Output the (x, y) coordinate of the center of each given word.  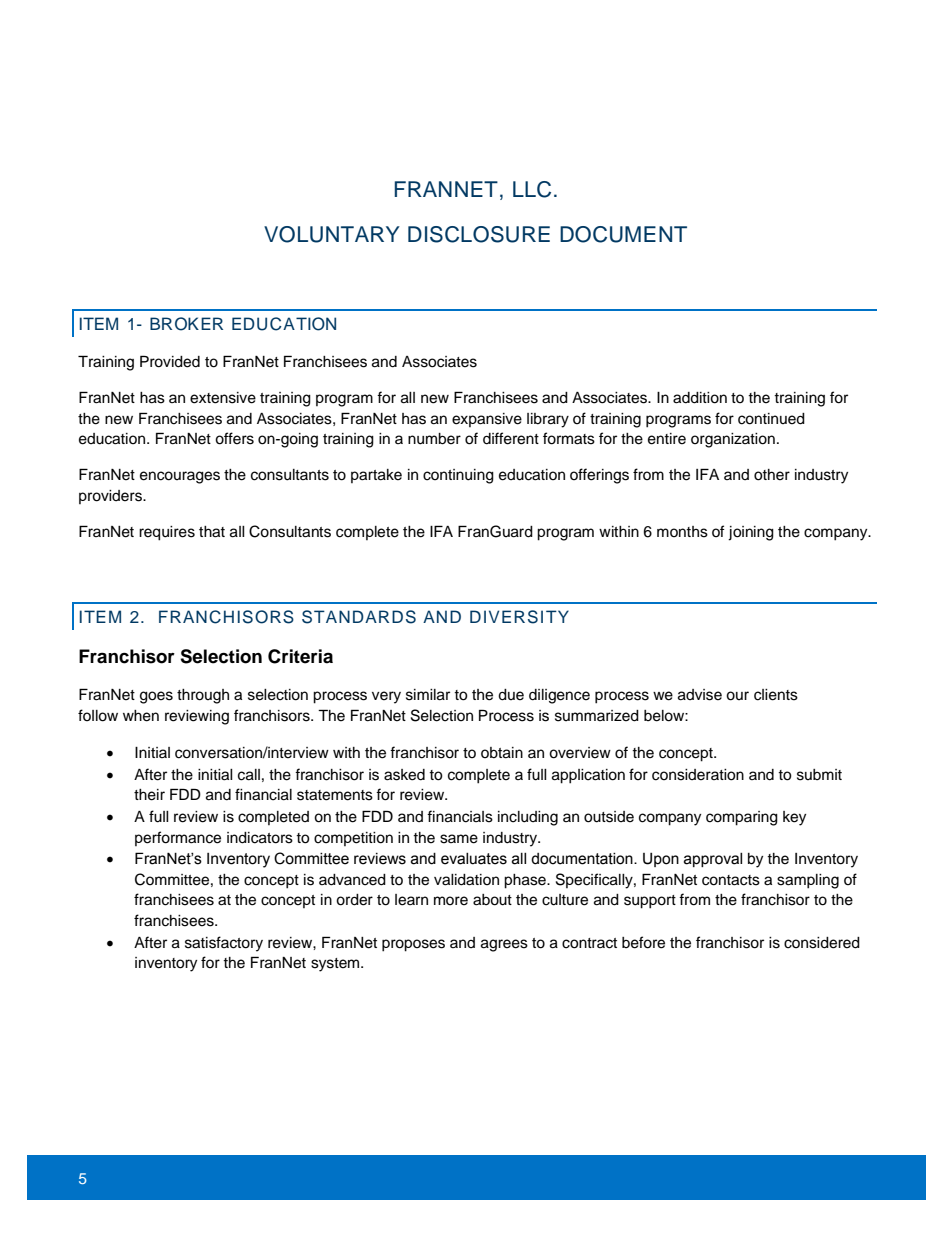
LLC (532, 189)
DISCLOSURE (479, 234)
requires (167, 533)
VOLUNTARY (332, 234)
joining (751, 533)
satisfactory (224, 944)
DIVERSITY (519, 617)
